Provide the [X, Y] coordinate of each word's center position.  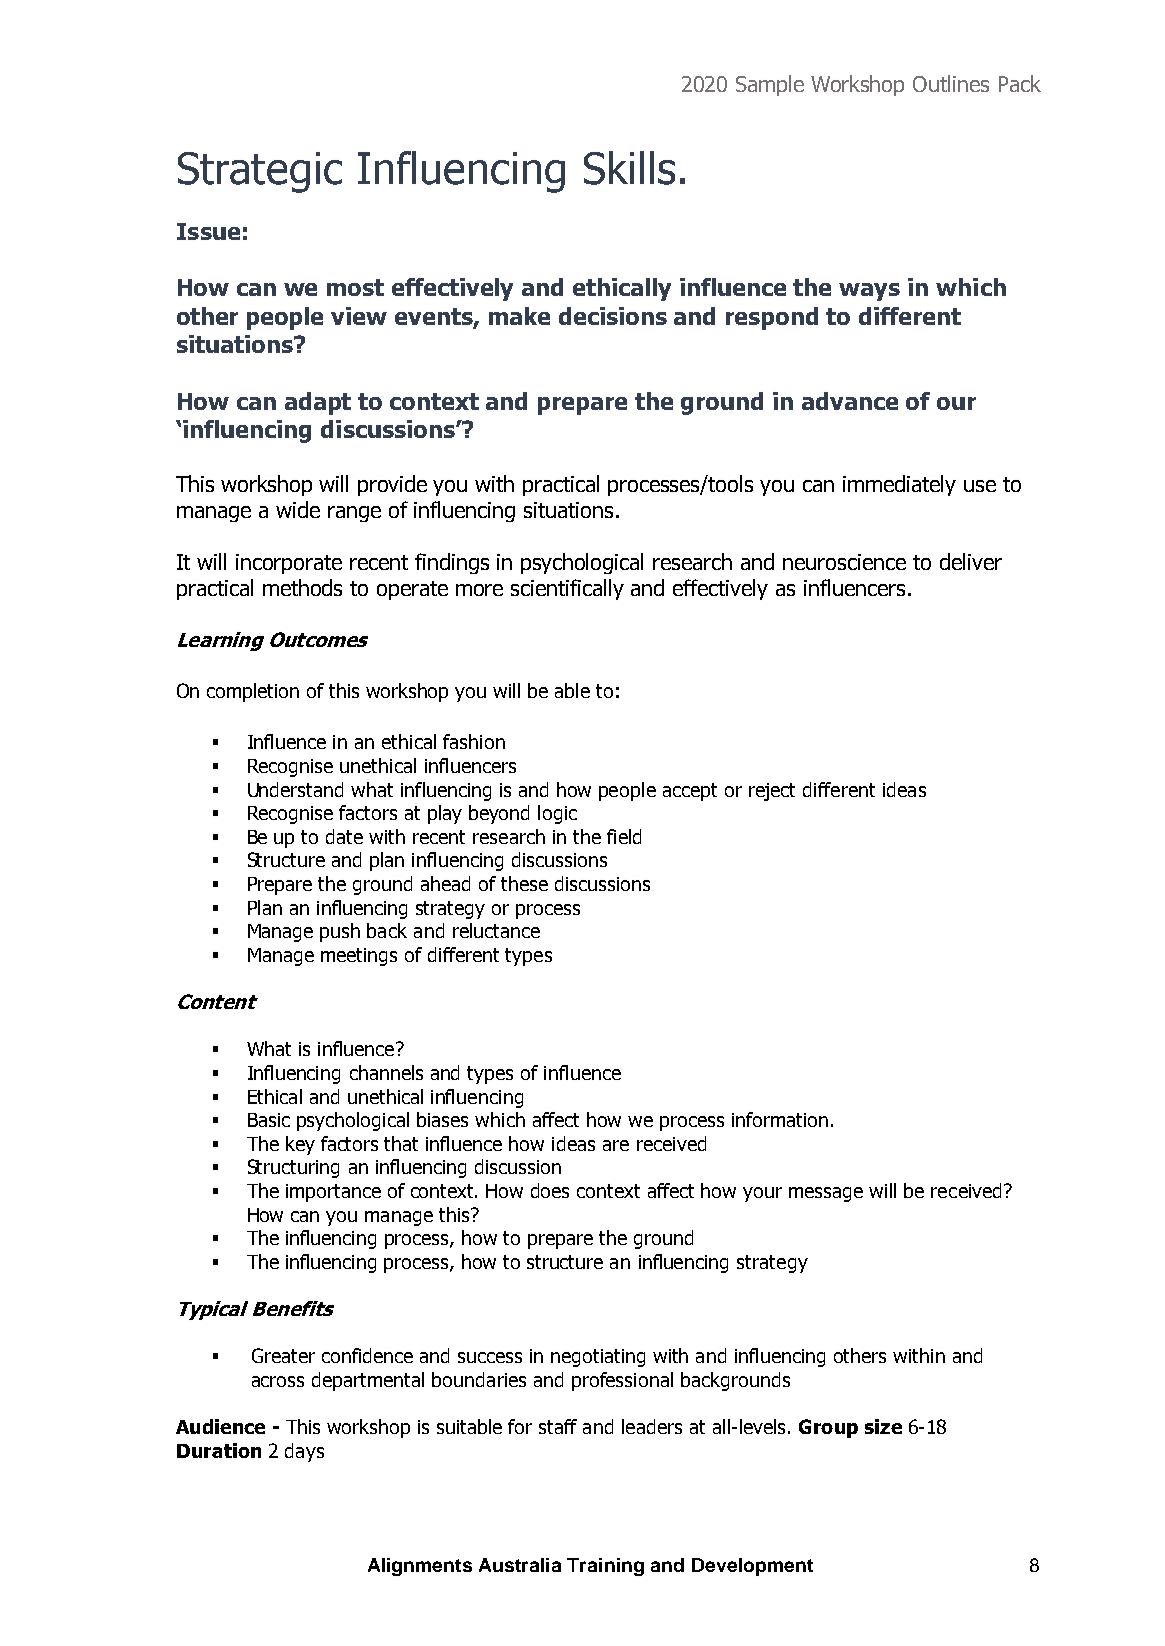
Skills [629, 168]
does [550, 1190]
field [624, 836]
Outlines [951, 83]
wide [298, 509]
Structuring [293, 1168]
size [883, 1426]
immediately [899, 485]
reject [772, 792]
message [826, 1194]
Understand [295, 789]
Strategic [260, 172]
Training [605, 1567]
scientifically [567, 589]
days [304, 1452]
